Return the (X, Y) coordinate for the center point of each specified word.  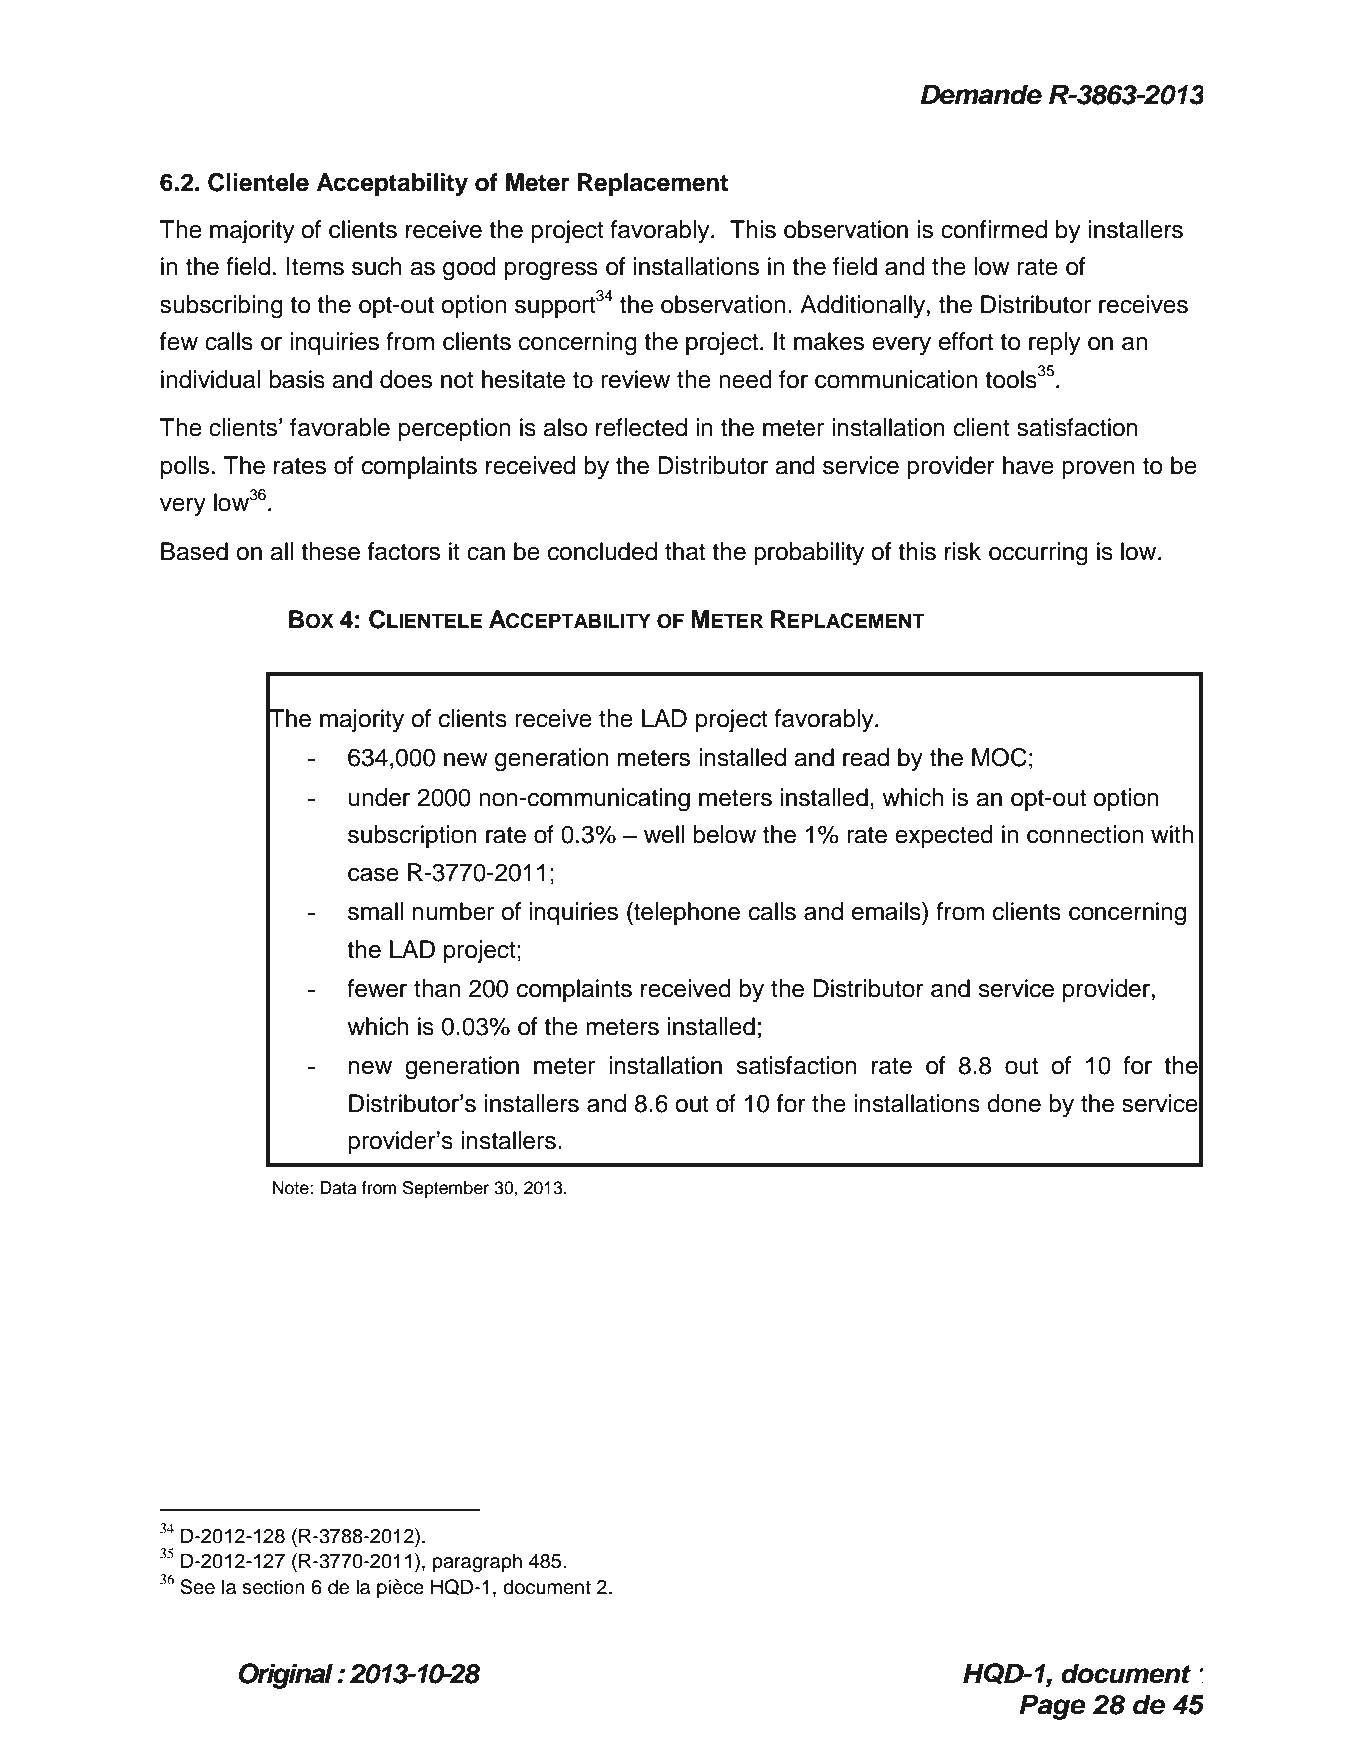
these (330, 551)
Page (1052, 1707)
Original (286, 1676)
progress (551, 271)
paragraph (477, 1563)
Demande (981, 95)
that (685, 551)
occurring (1038, 554)
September (446, 1189)
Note (292, 1188)
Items (315, 266)
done (1014, 1103)
